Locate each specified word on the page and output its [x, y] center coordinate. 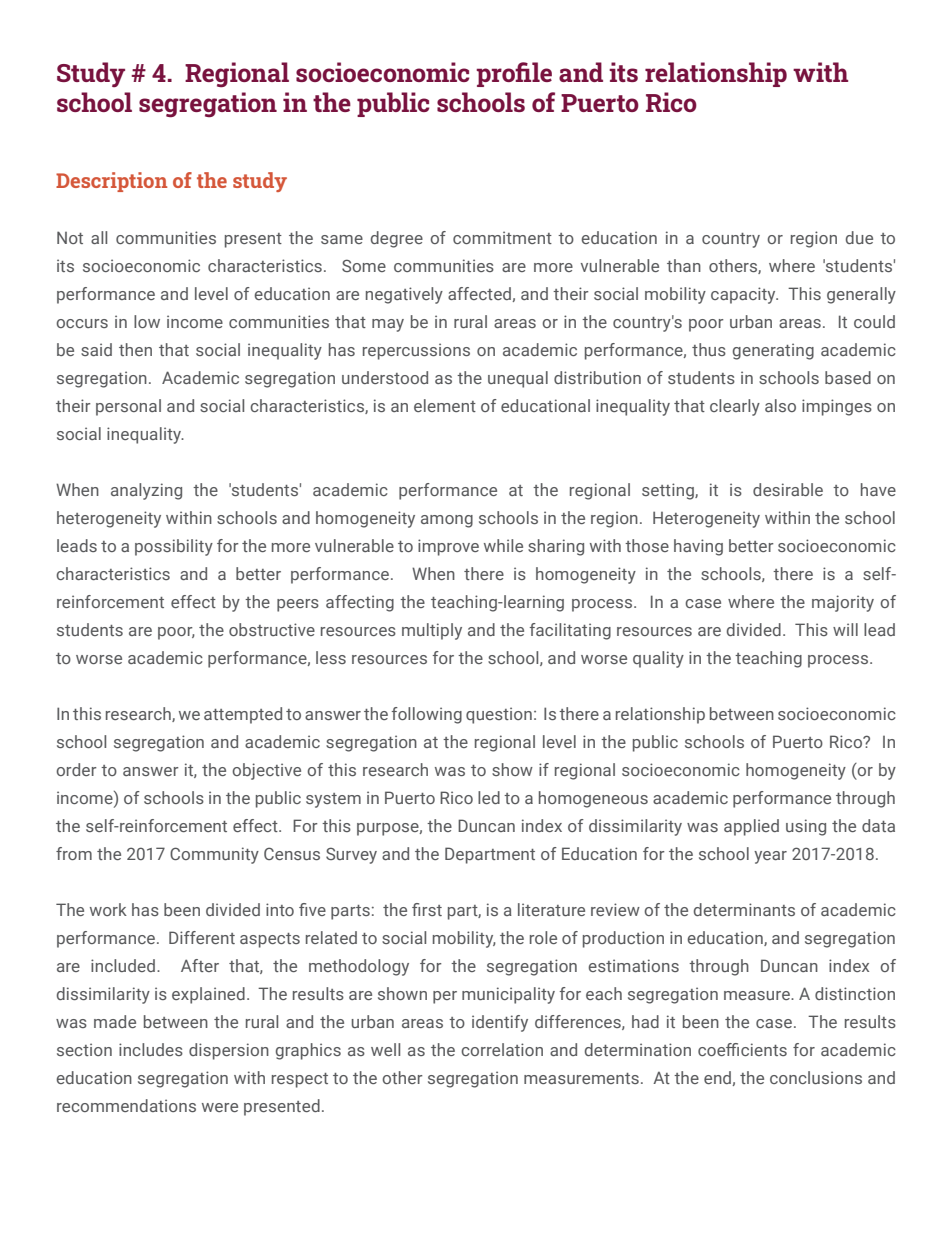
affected [479, 293]
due [859, 237]
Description [111, 182]
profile [514, 74]
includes [151, 1049]
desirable [788, 489]
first [427, 909]
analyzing [146, 491]
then [135, 349]
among [447, 521]
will [845, 629]
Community [214, 855]
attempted [243, 715]
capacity [744, 295]
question [499, 715]
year [770, 857]
